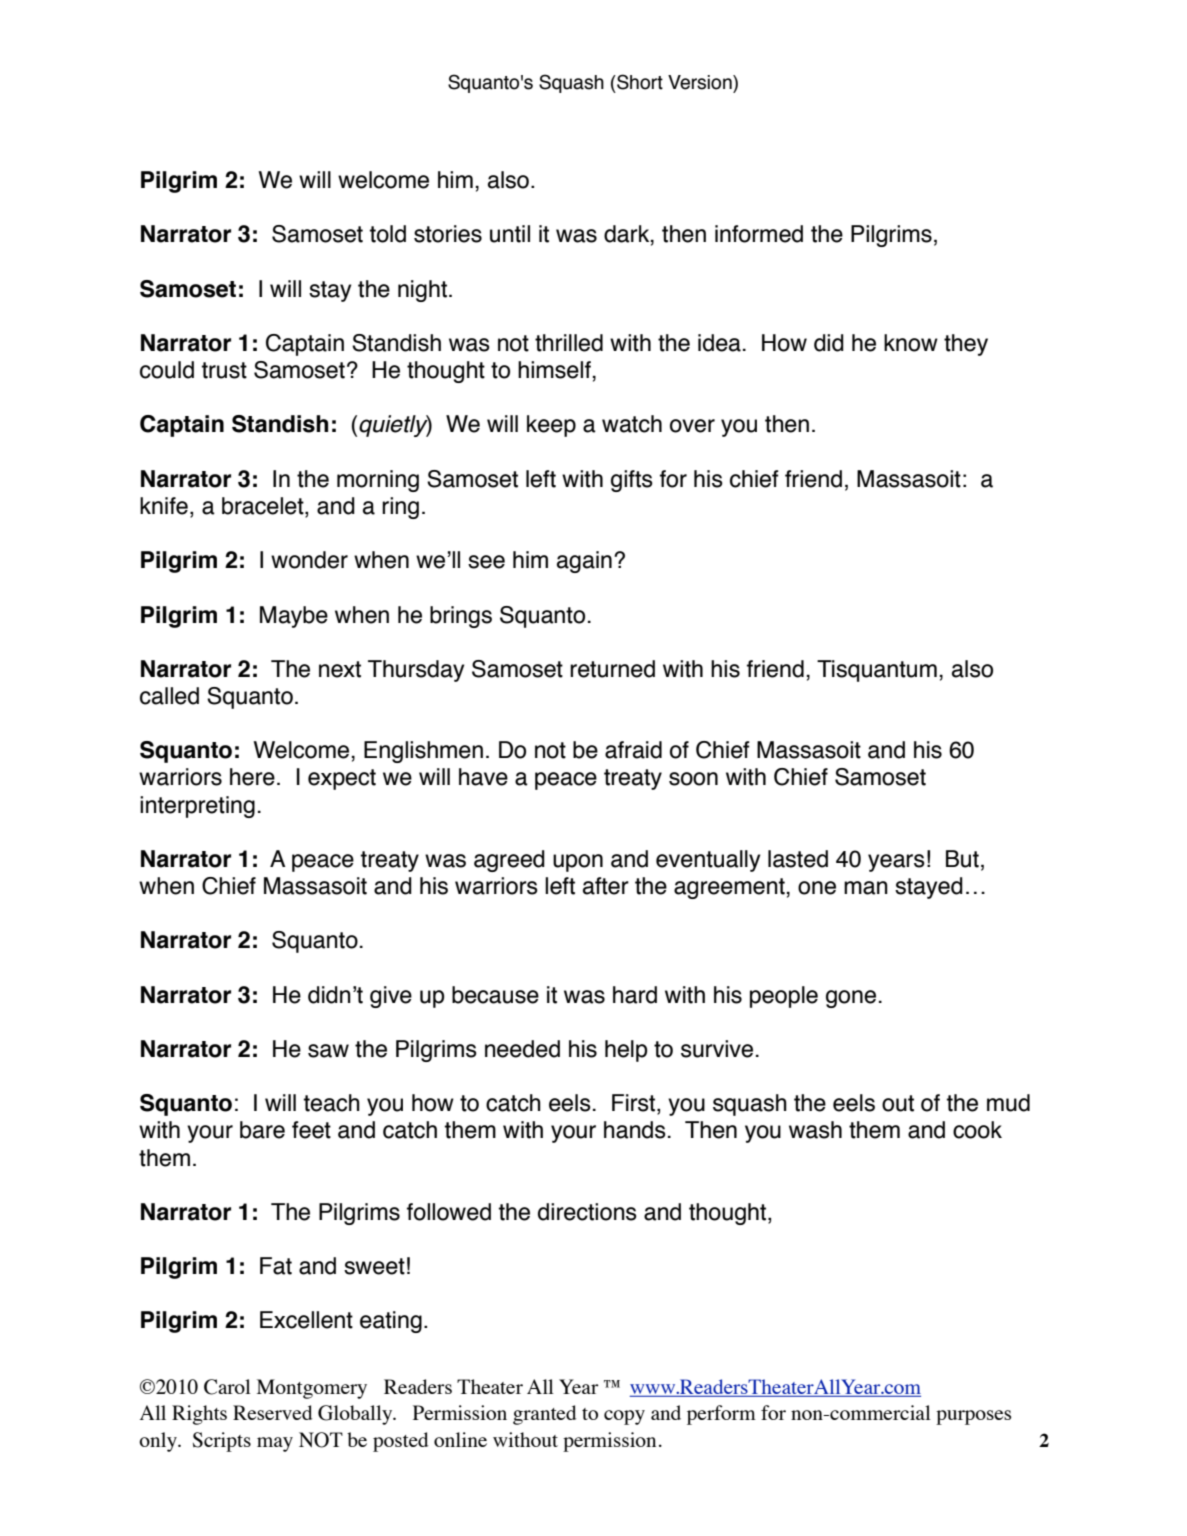 The image size is (1187, 1536). Describe the element at coordinates (962, 859) in the image. I see `But` at that location.
